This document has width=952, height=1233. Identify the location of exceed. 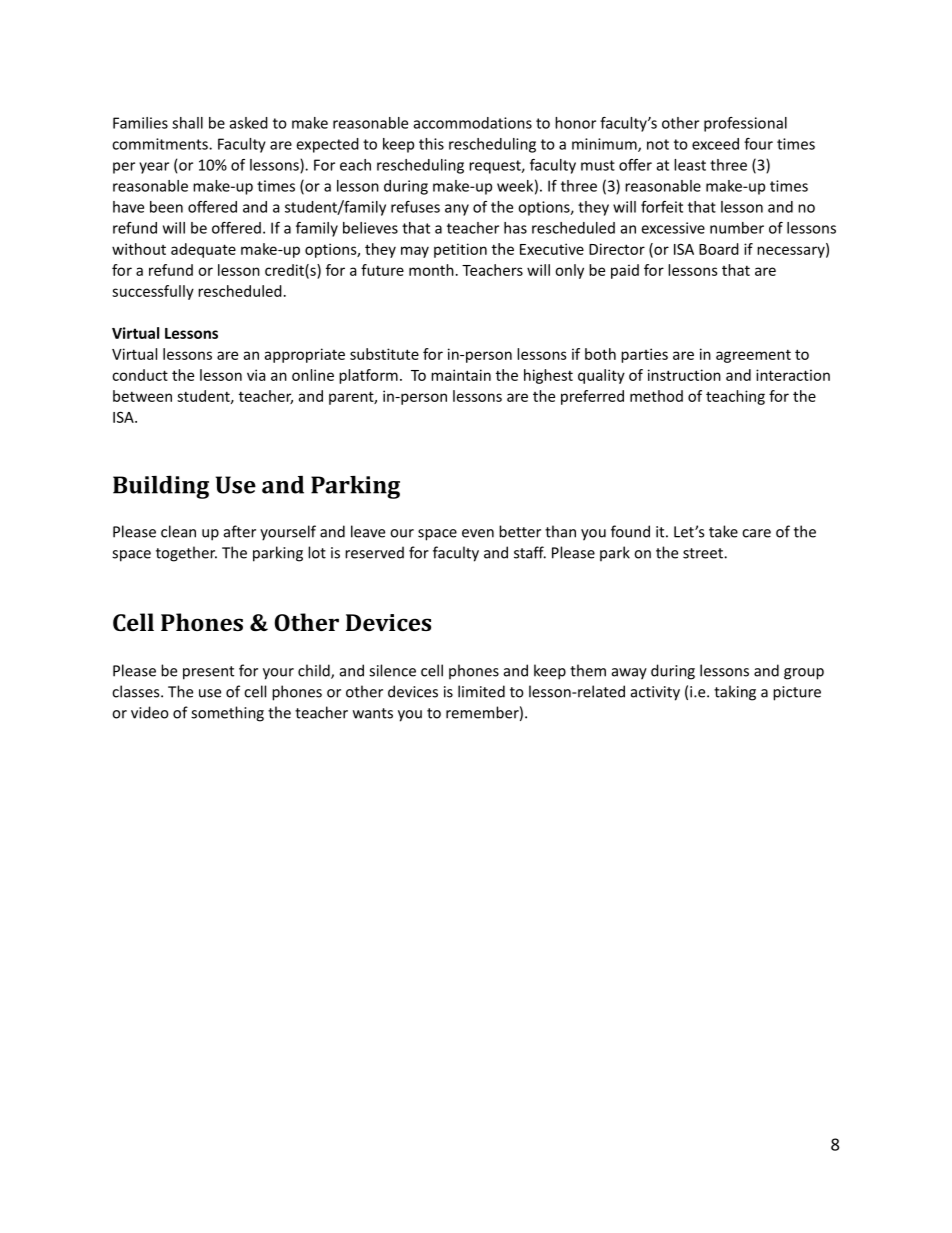
(715, 144).
